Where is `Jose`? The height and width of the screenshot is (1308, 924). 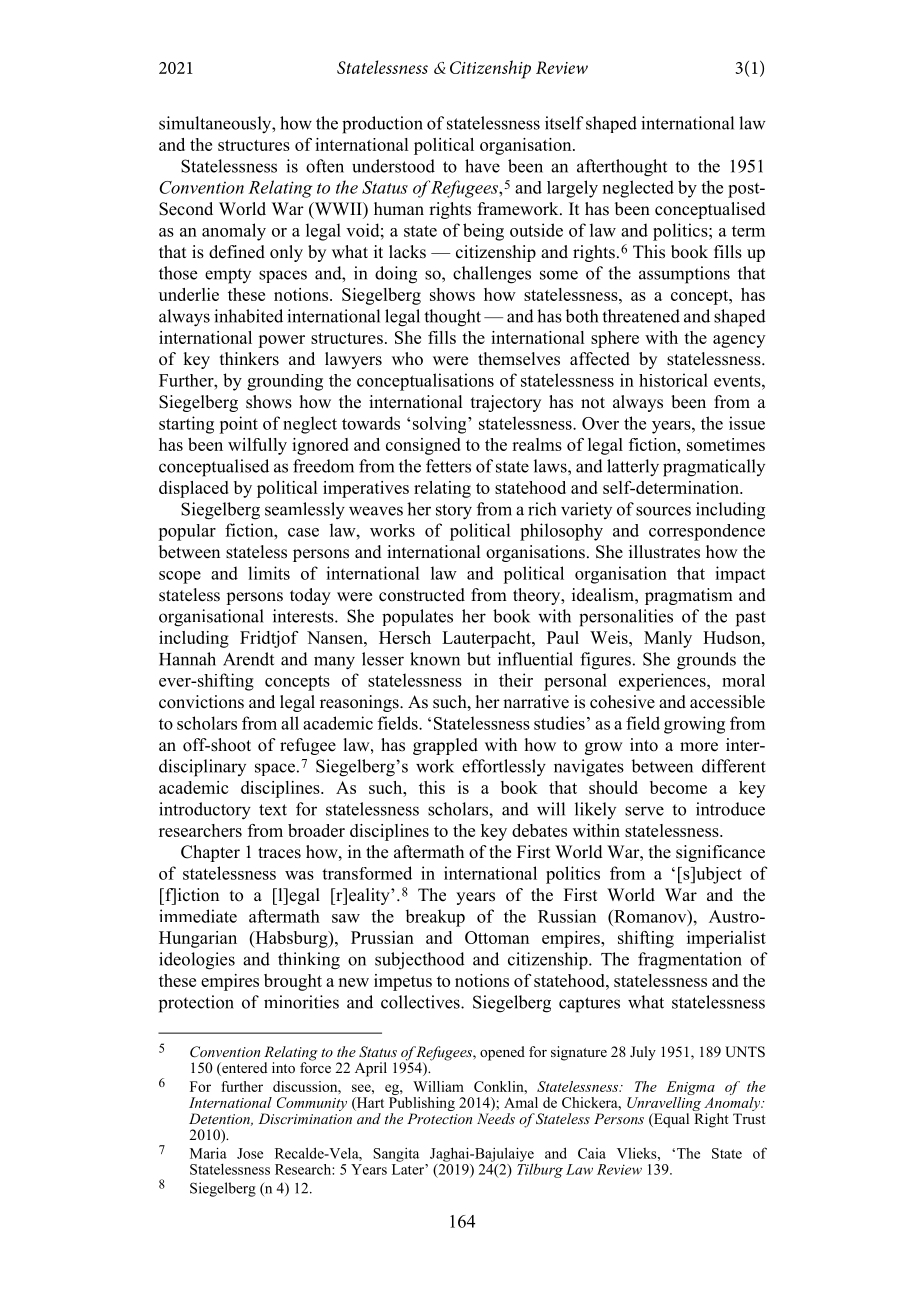
Jose is located at coordinates (250, 1153).
